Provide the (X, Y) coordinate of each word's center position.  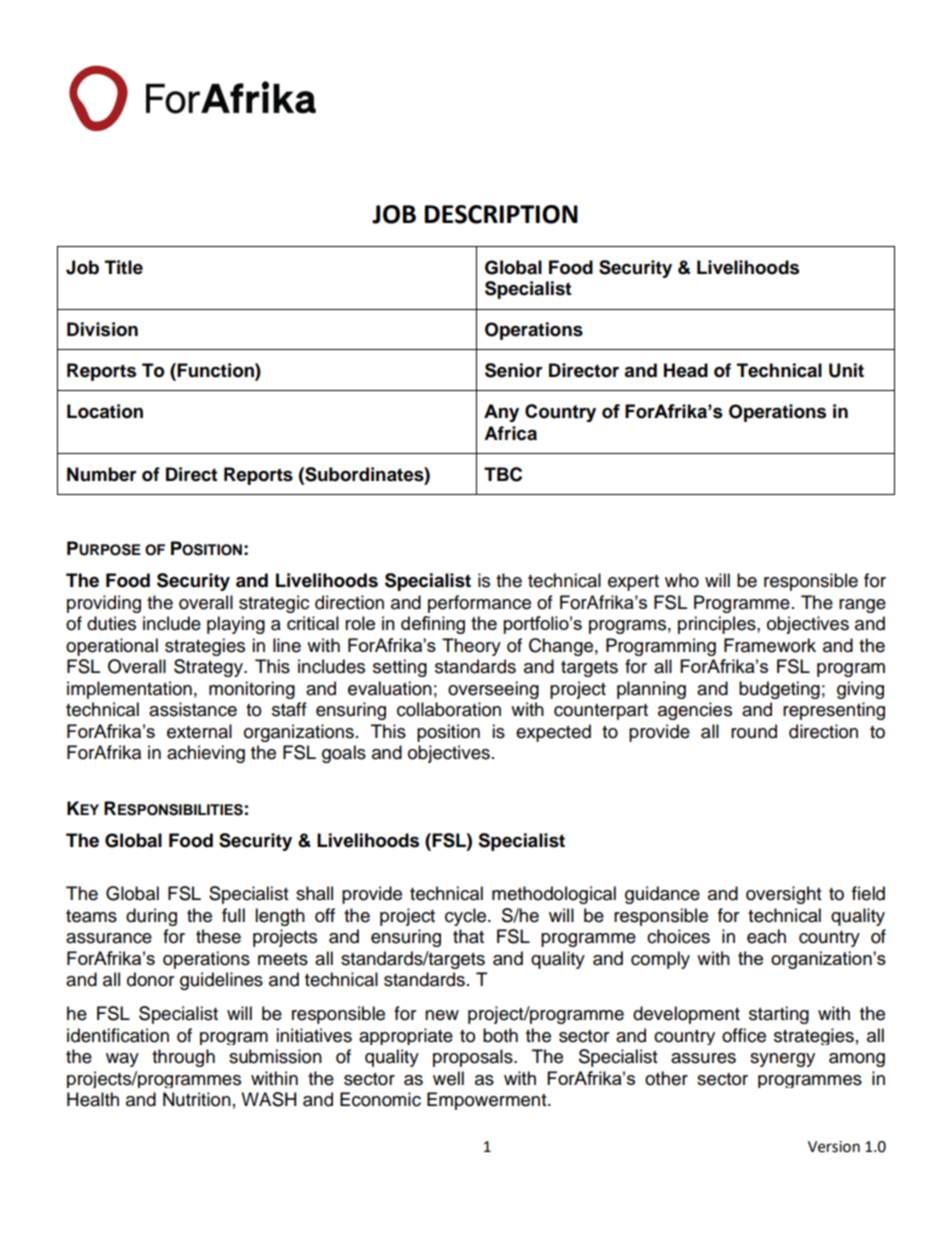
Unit (846, 370)
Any (501, 413)
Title (124, 267)
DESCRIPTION (501, 214)
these (218, 936)
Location (105, 411)
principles (718, 625)
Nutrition (197, 1099)
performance (479, 604)
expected (553, 733)
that (468, 936)
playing (236, 625)
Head (686, 370)
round (754, 731)
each (766, 936)
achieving (206, 754)
